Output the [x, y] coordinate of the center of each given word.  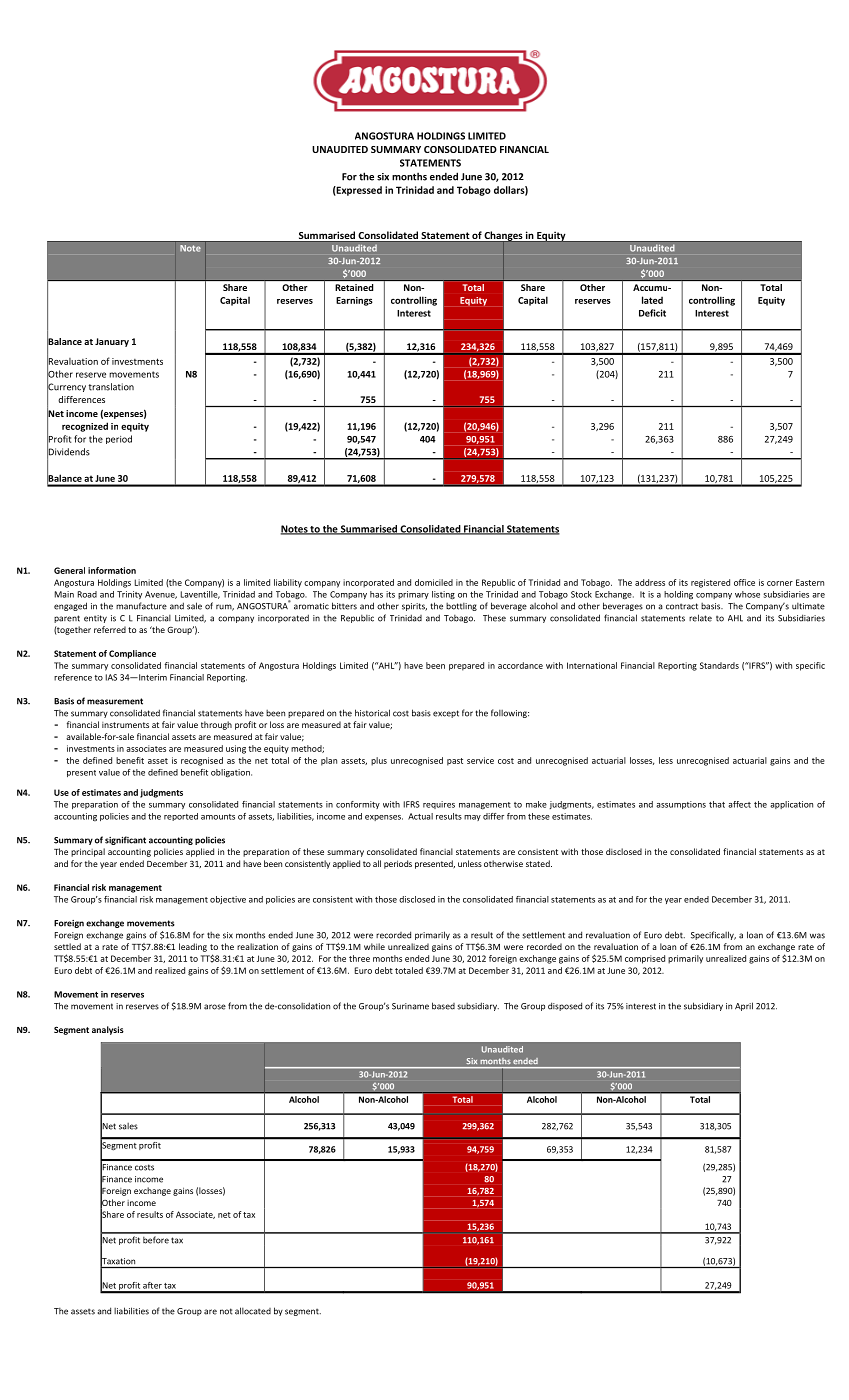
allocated [253, 1311]
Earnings [354, 301]
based [443, 1006]
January [112, 342]
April [744, 1006]
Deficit [652, 313]
